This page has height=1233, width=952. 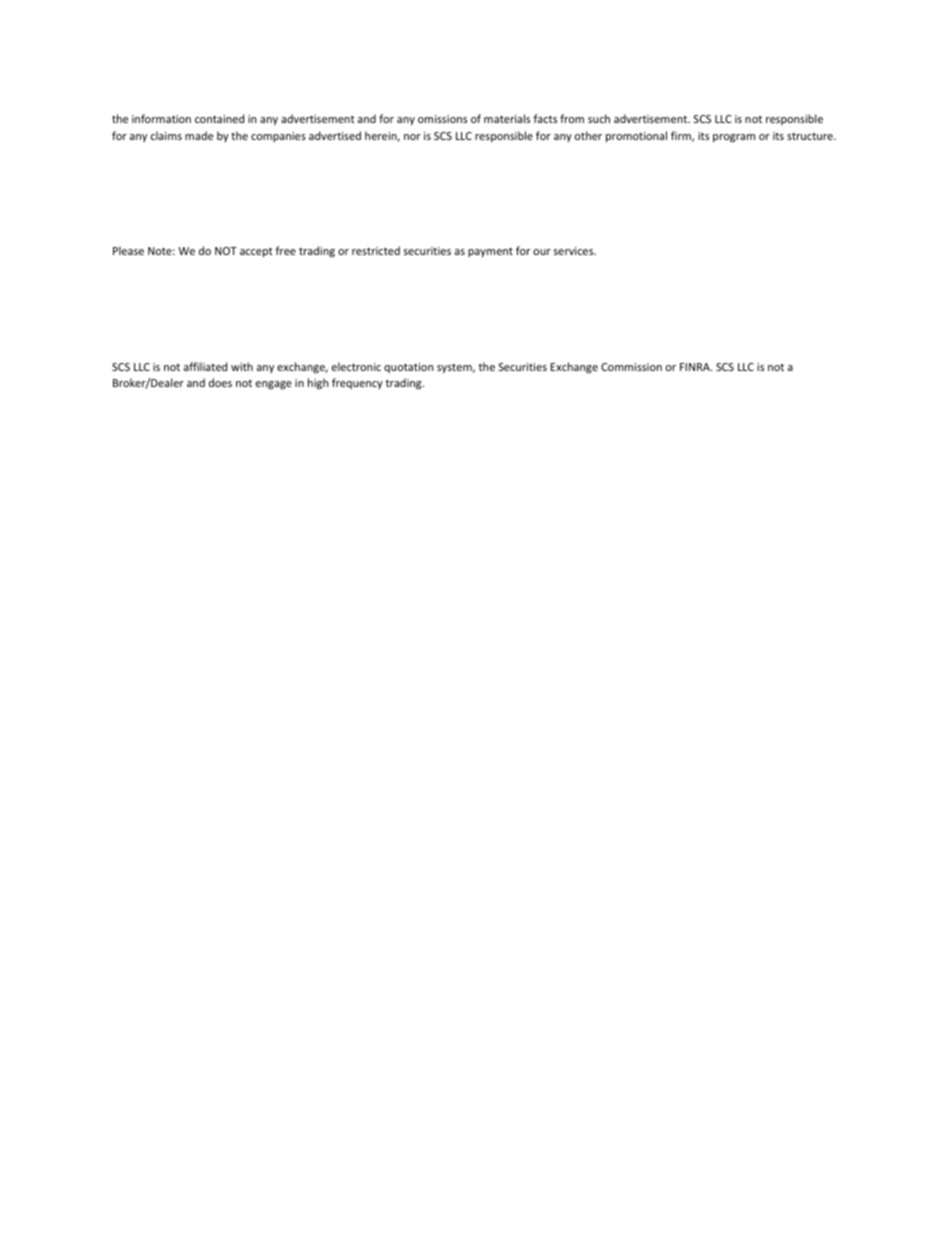 What do you see at coordinates (220, 382) in the page?
I see `does` at bounding box center [220, 382].
